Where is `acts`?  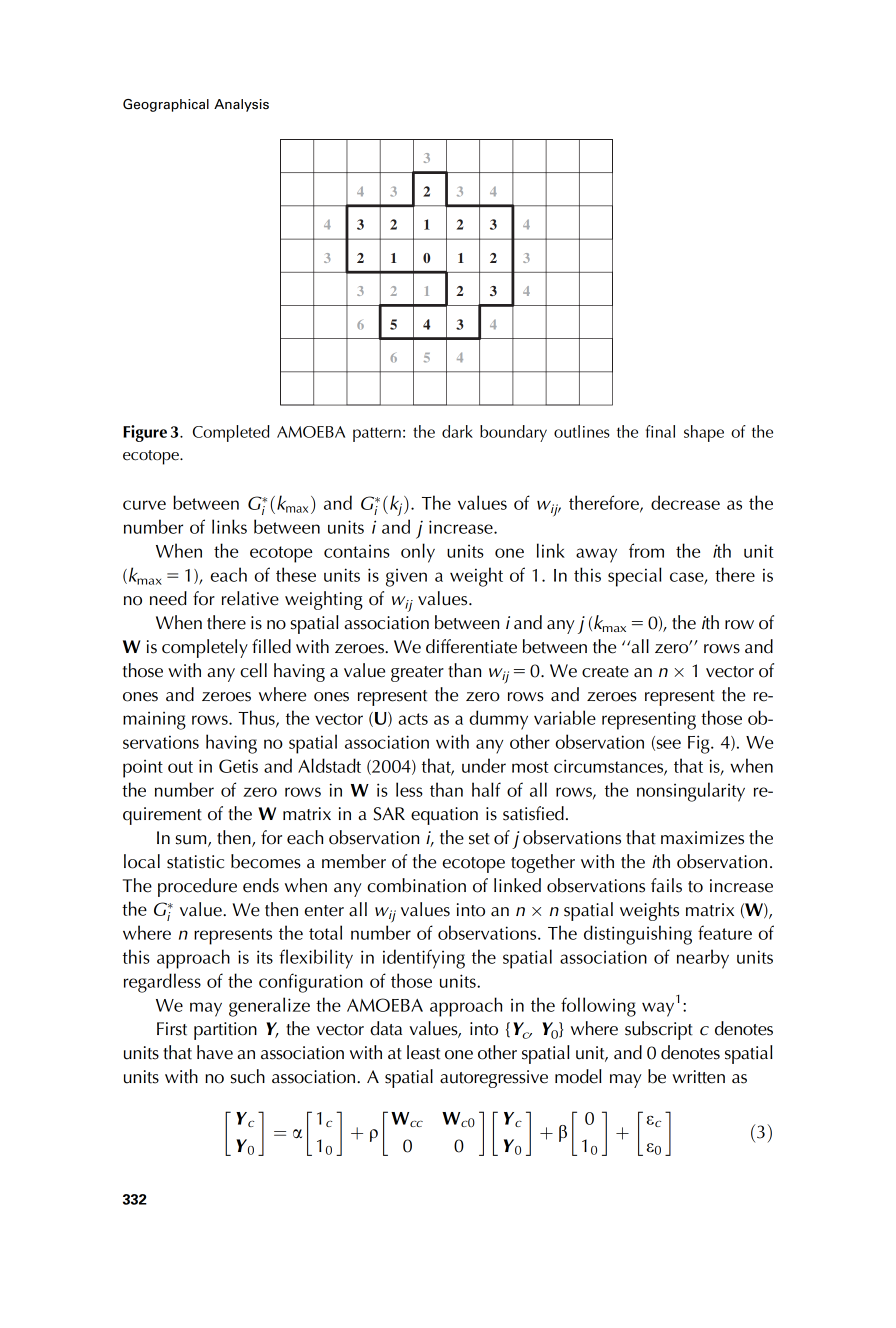
acts is located at coordinates (413, 719).
